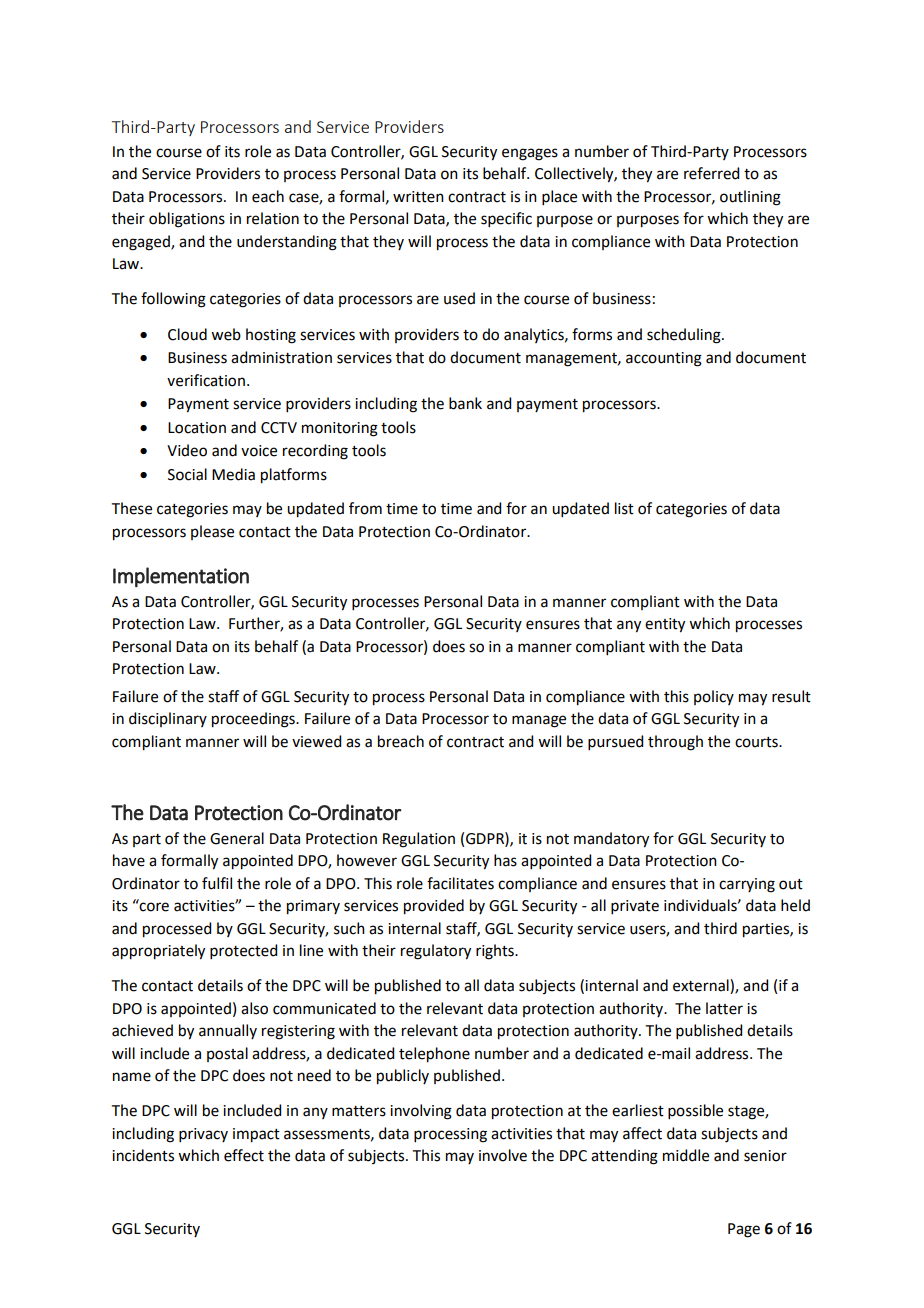  I want to click on viewed, so click(316, 741).
